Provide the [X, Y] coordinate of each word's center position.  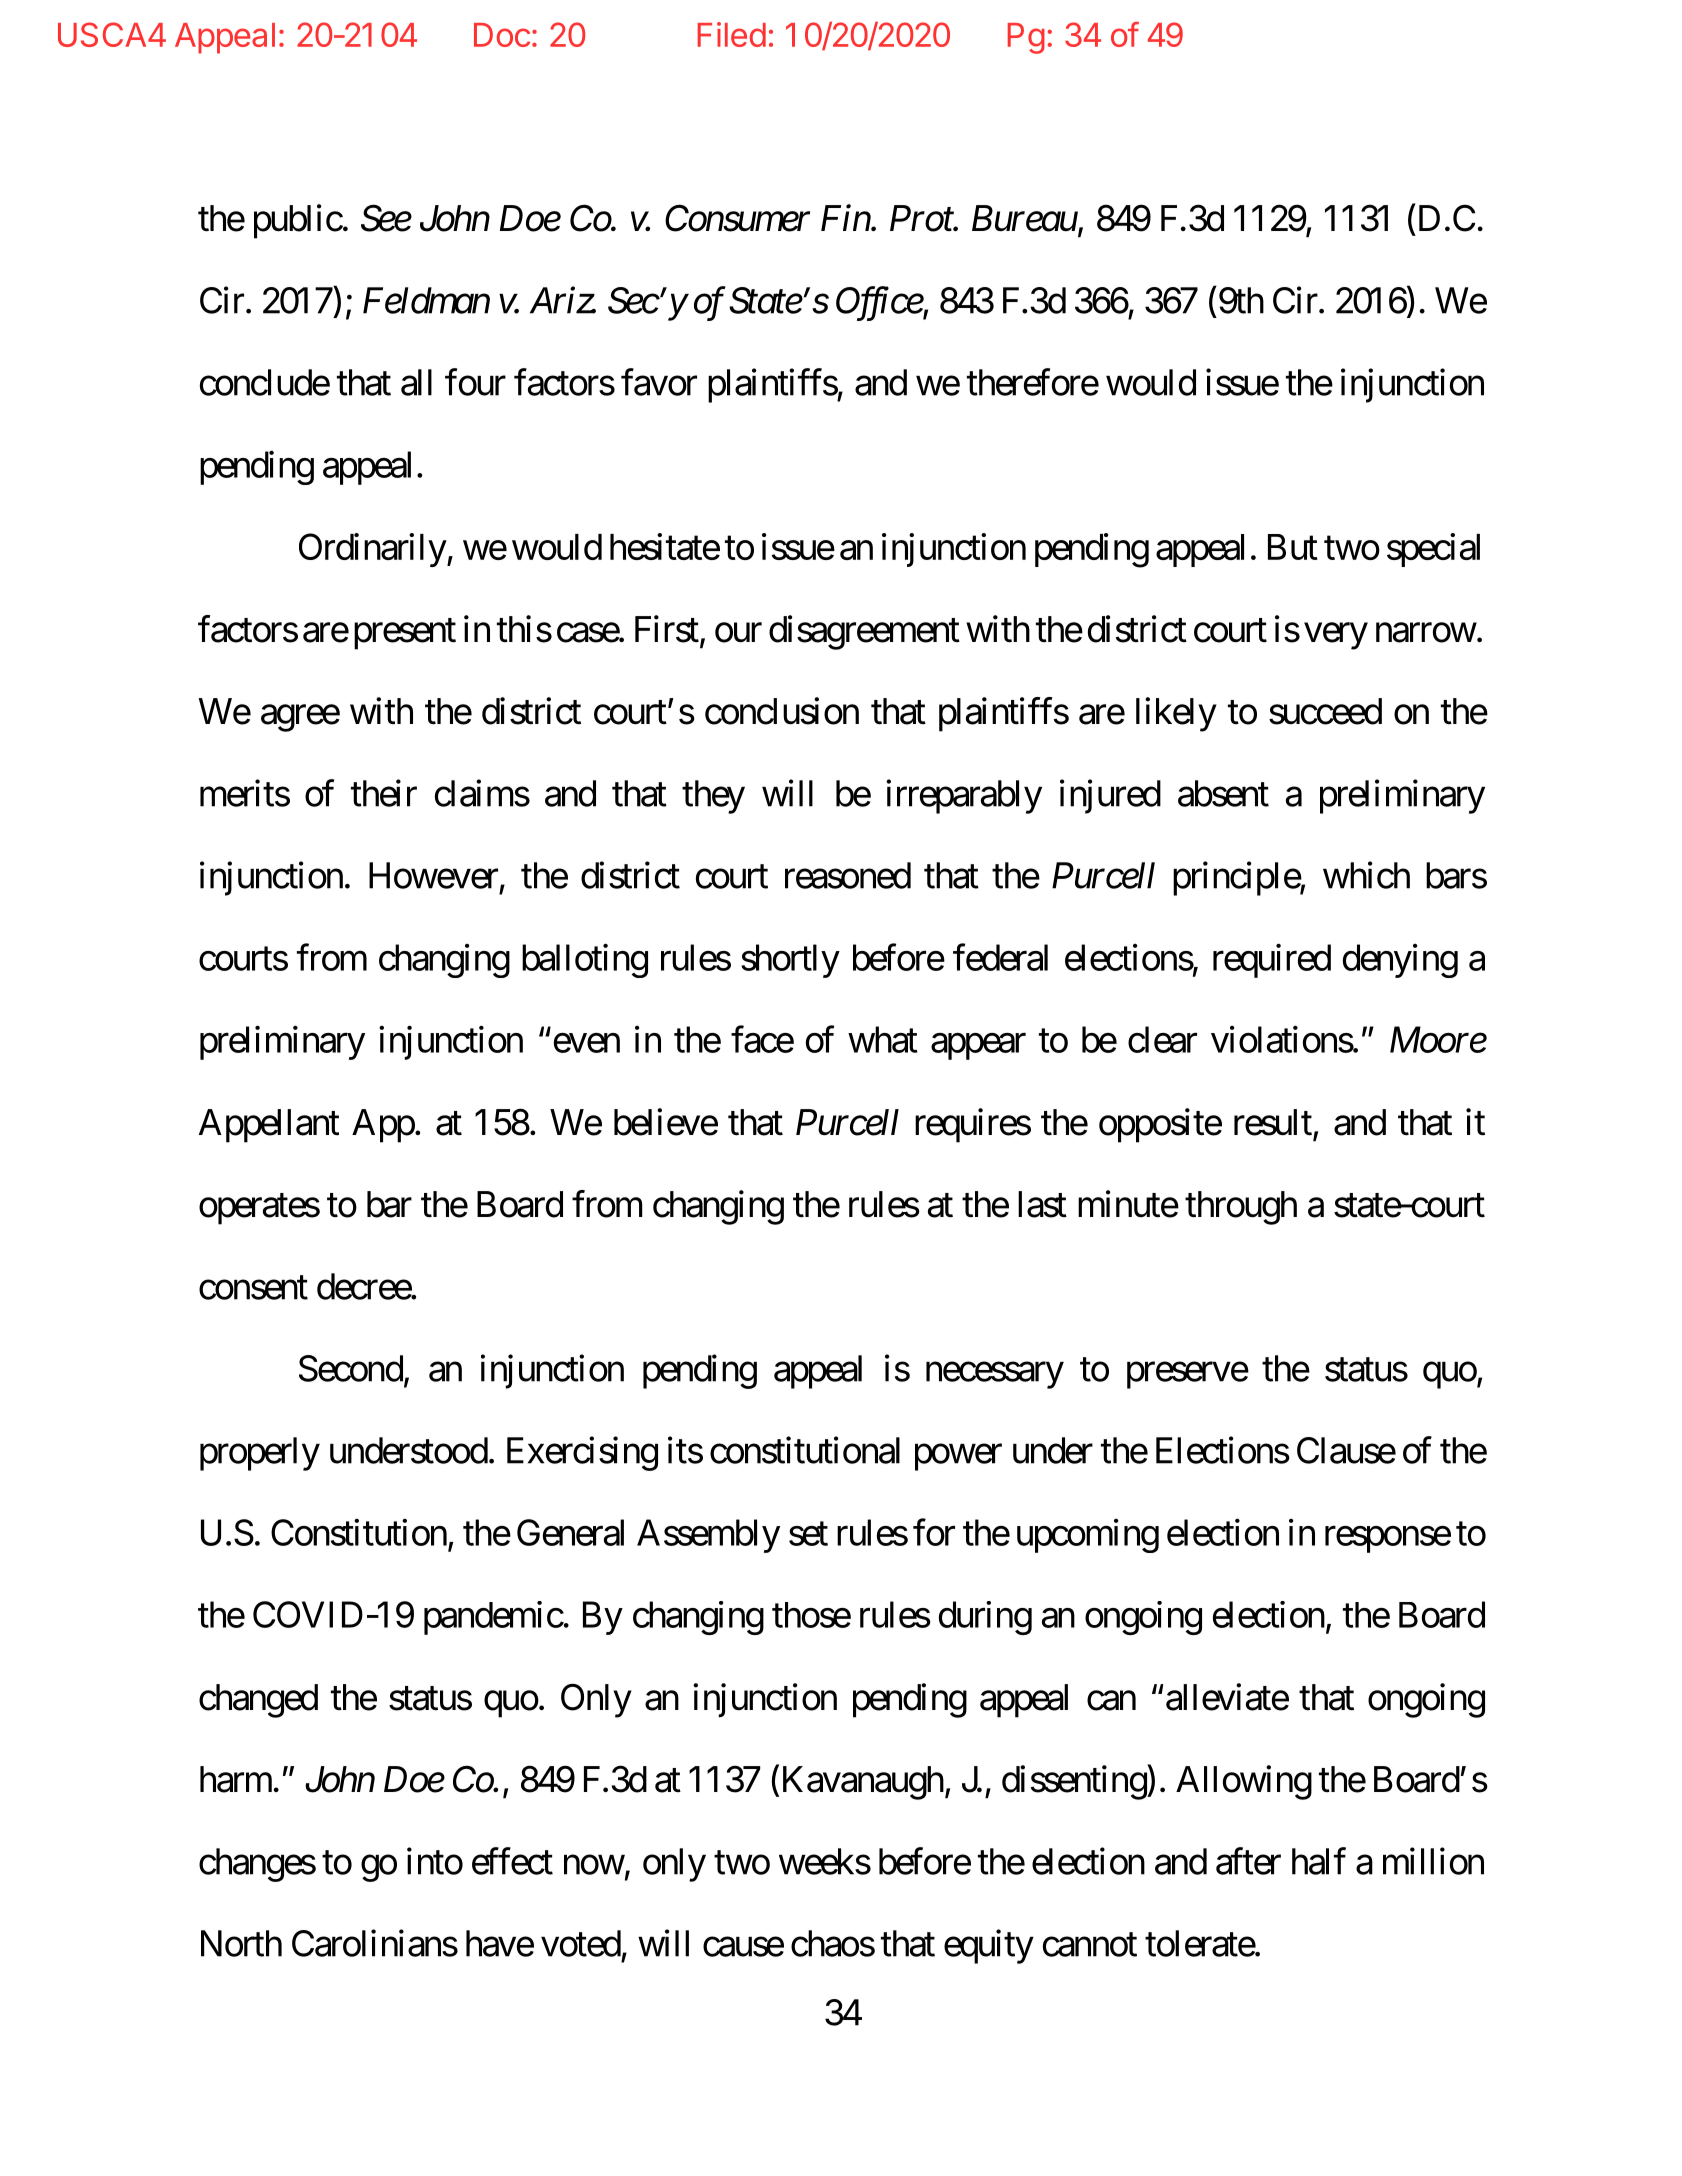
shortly [790, 961]
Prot [922, 218]
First [667, 629]
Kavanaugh [863, 1783]
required [1272, 961]
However [433, 875]
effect [512, 1861]
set [808, 1534]
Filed [732, 34]
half [1319, 1861]
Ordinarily [373, 550]
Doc [502, 35]
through [1241, 1208]
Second [351, 1368]
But [1293, 547]
